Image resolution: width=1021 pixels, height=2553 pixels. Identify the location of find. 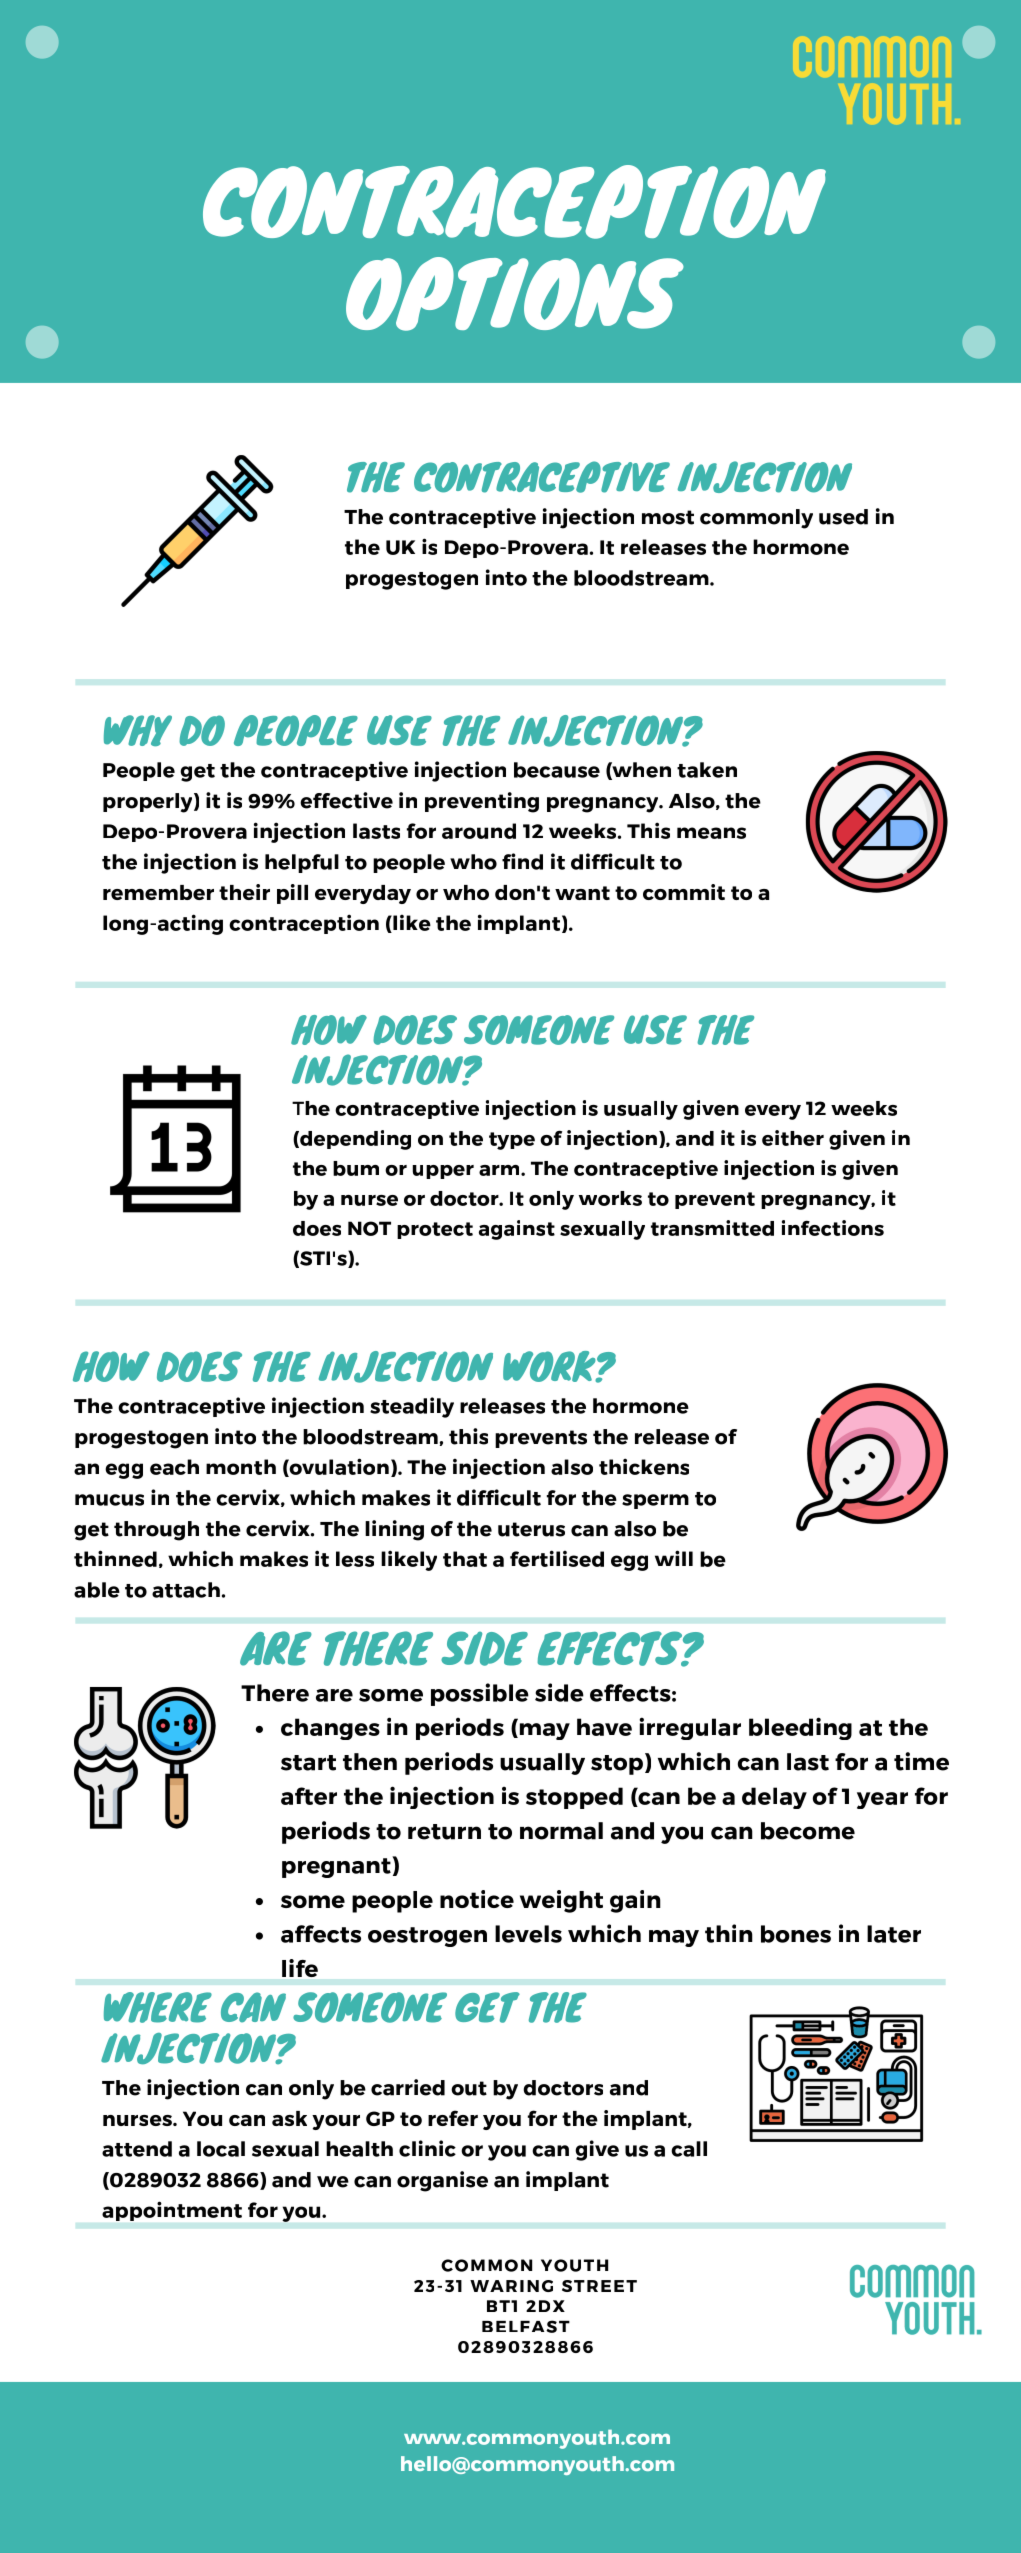
(522, 861).
